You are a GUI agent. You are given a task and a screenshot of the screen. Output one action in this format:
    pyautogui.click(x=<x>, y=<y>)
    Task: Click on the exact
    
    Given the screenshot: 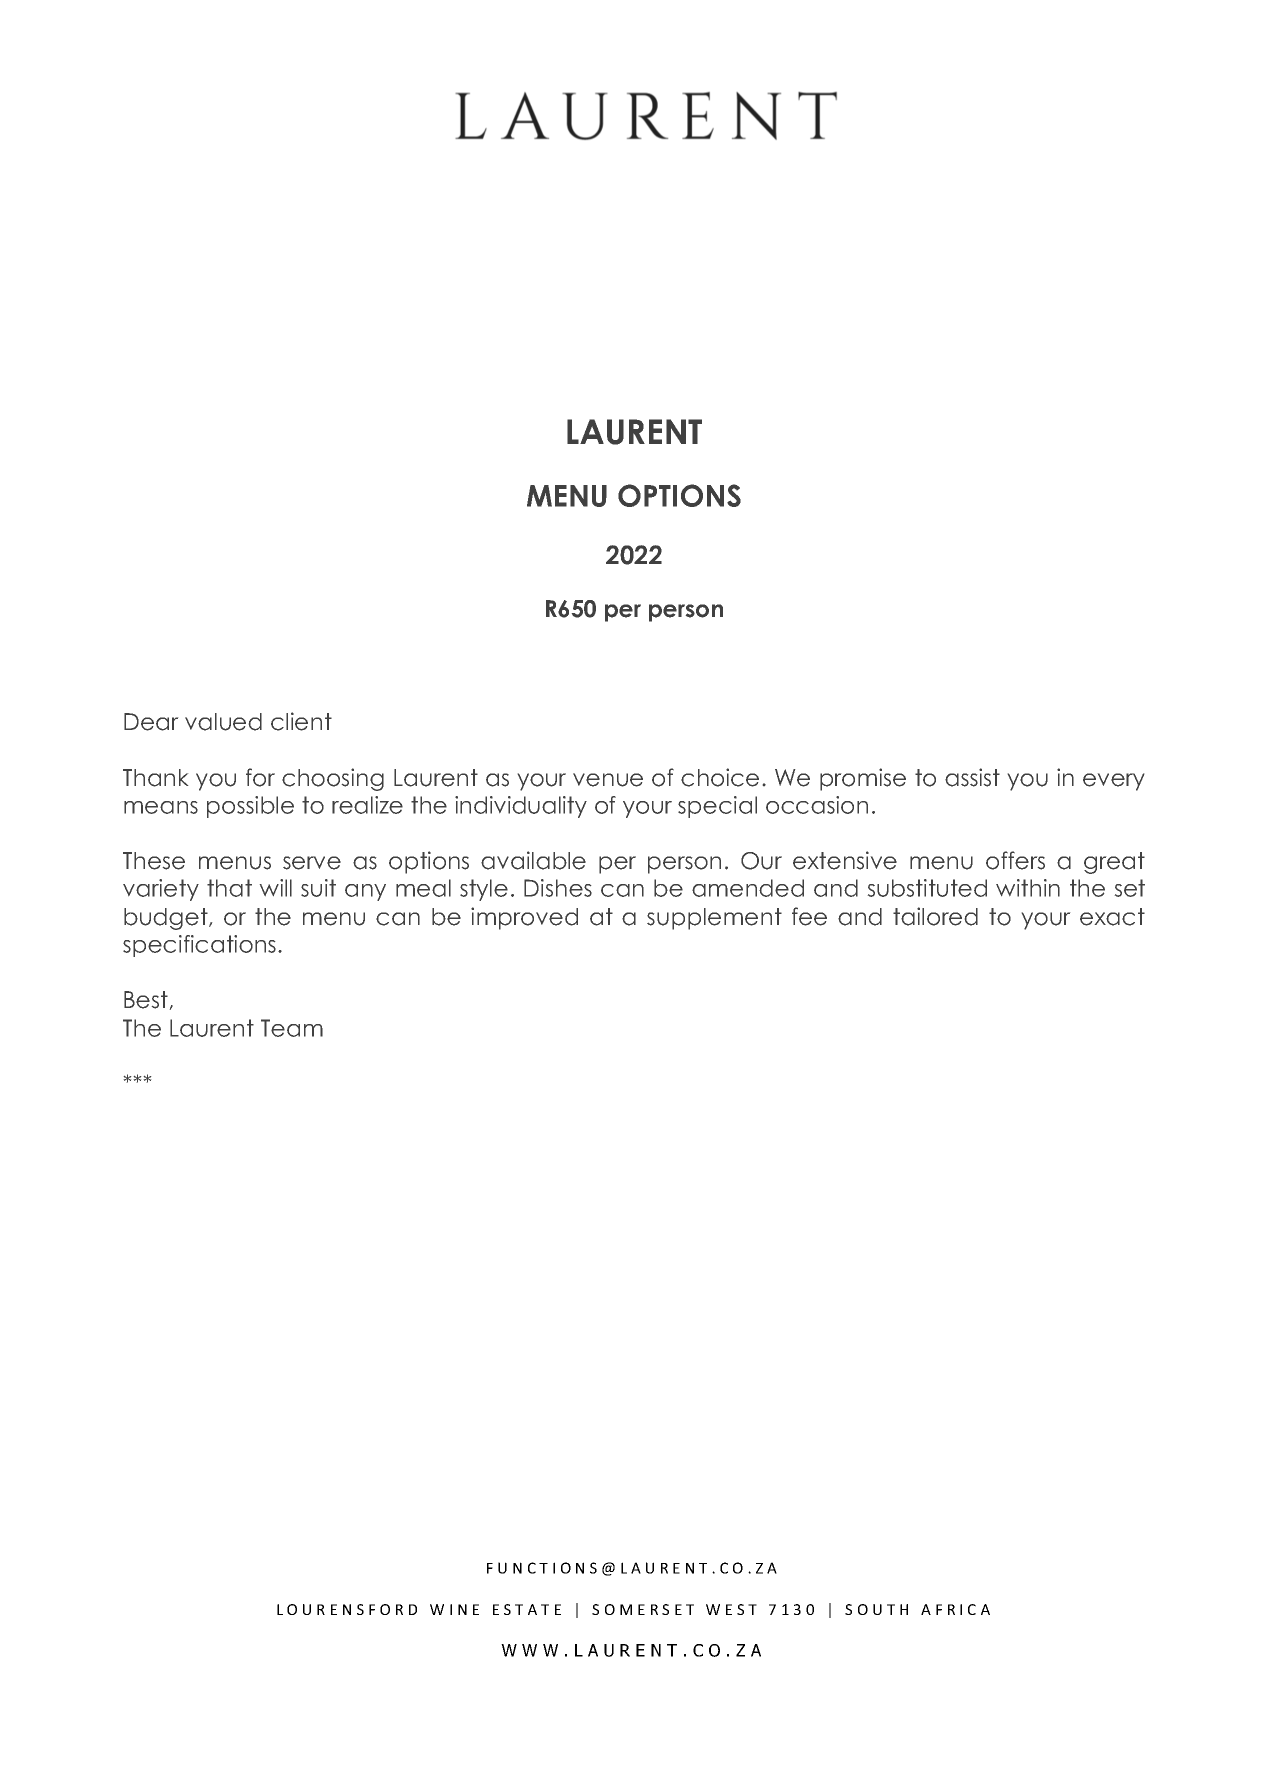 What is the action you would take?
    pyautogui.click(x=1112, y=917)
